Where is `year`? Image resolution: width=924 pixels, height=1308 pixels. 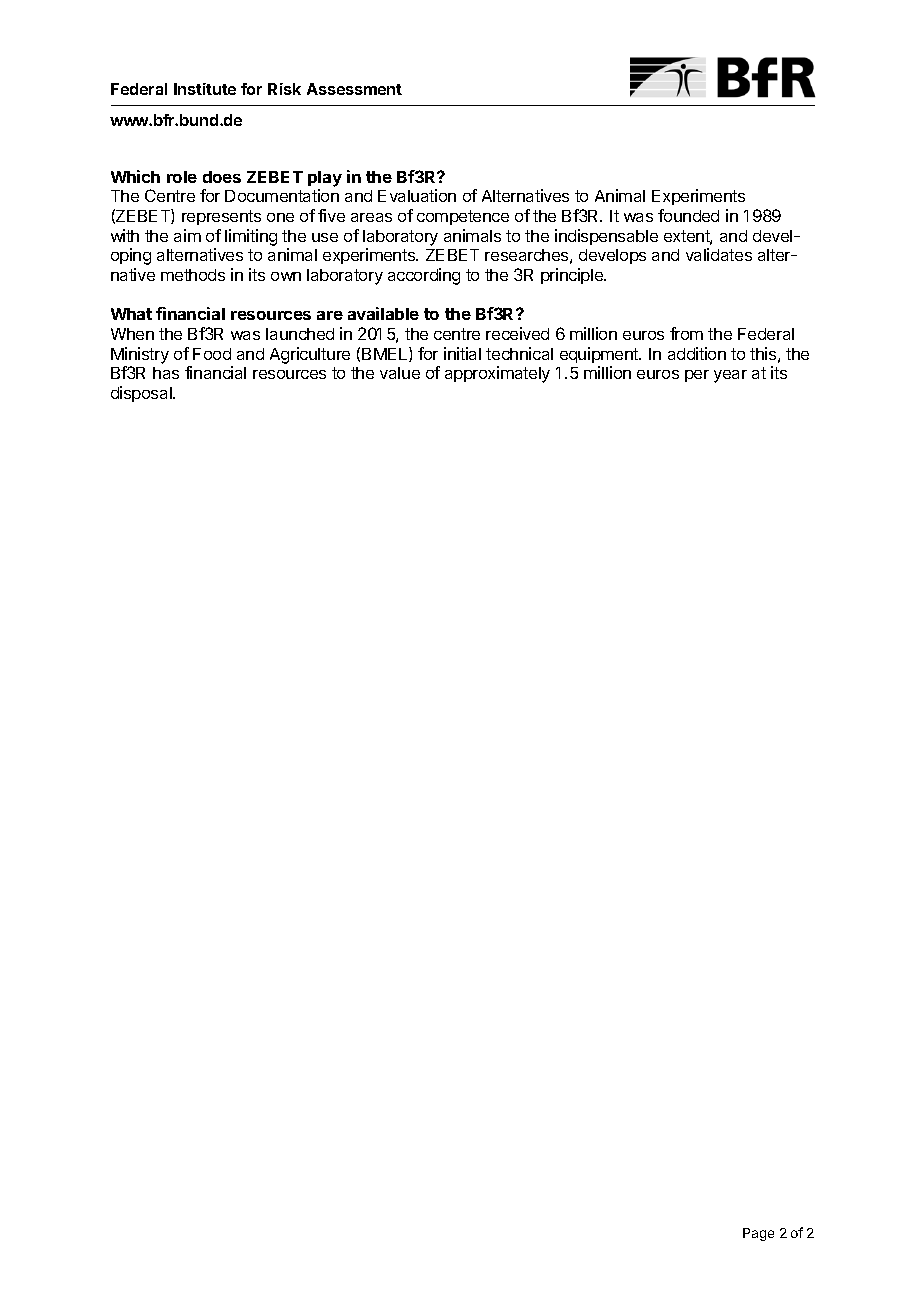
year is located at coordinates (730, 376).
